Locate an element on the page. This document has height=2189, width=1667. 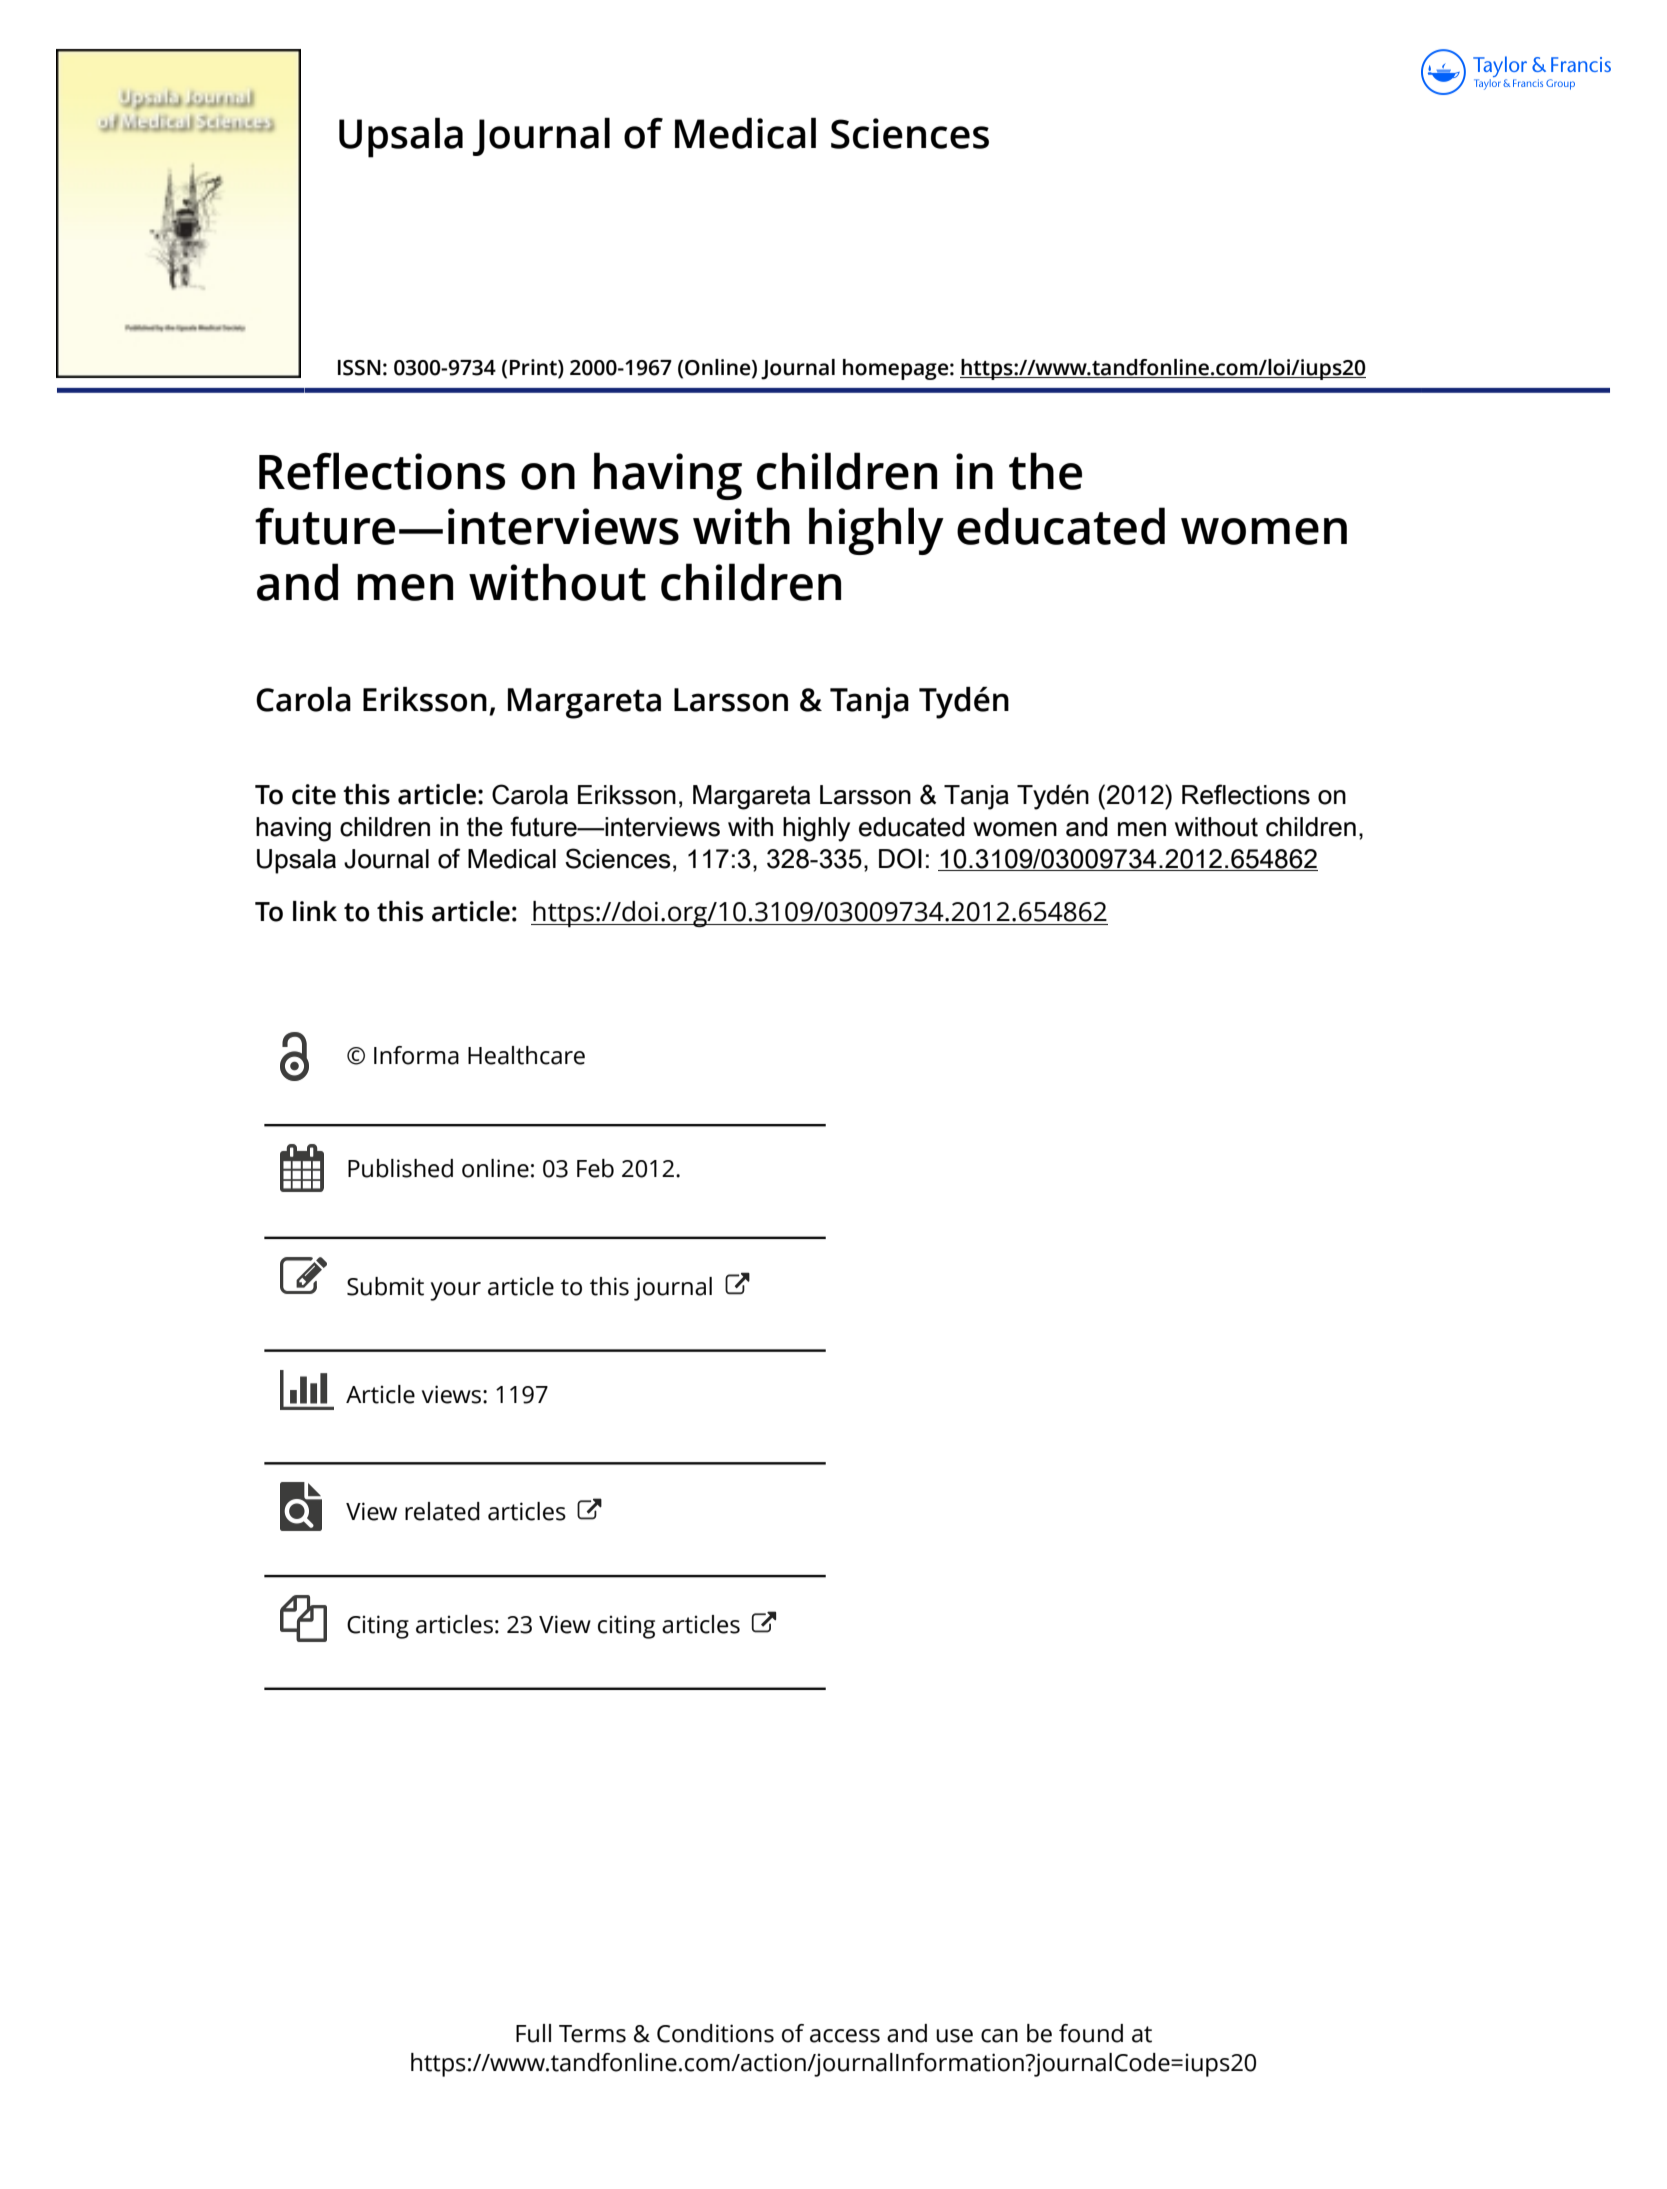
can is located at coordinates (999, 2036).
